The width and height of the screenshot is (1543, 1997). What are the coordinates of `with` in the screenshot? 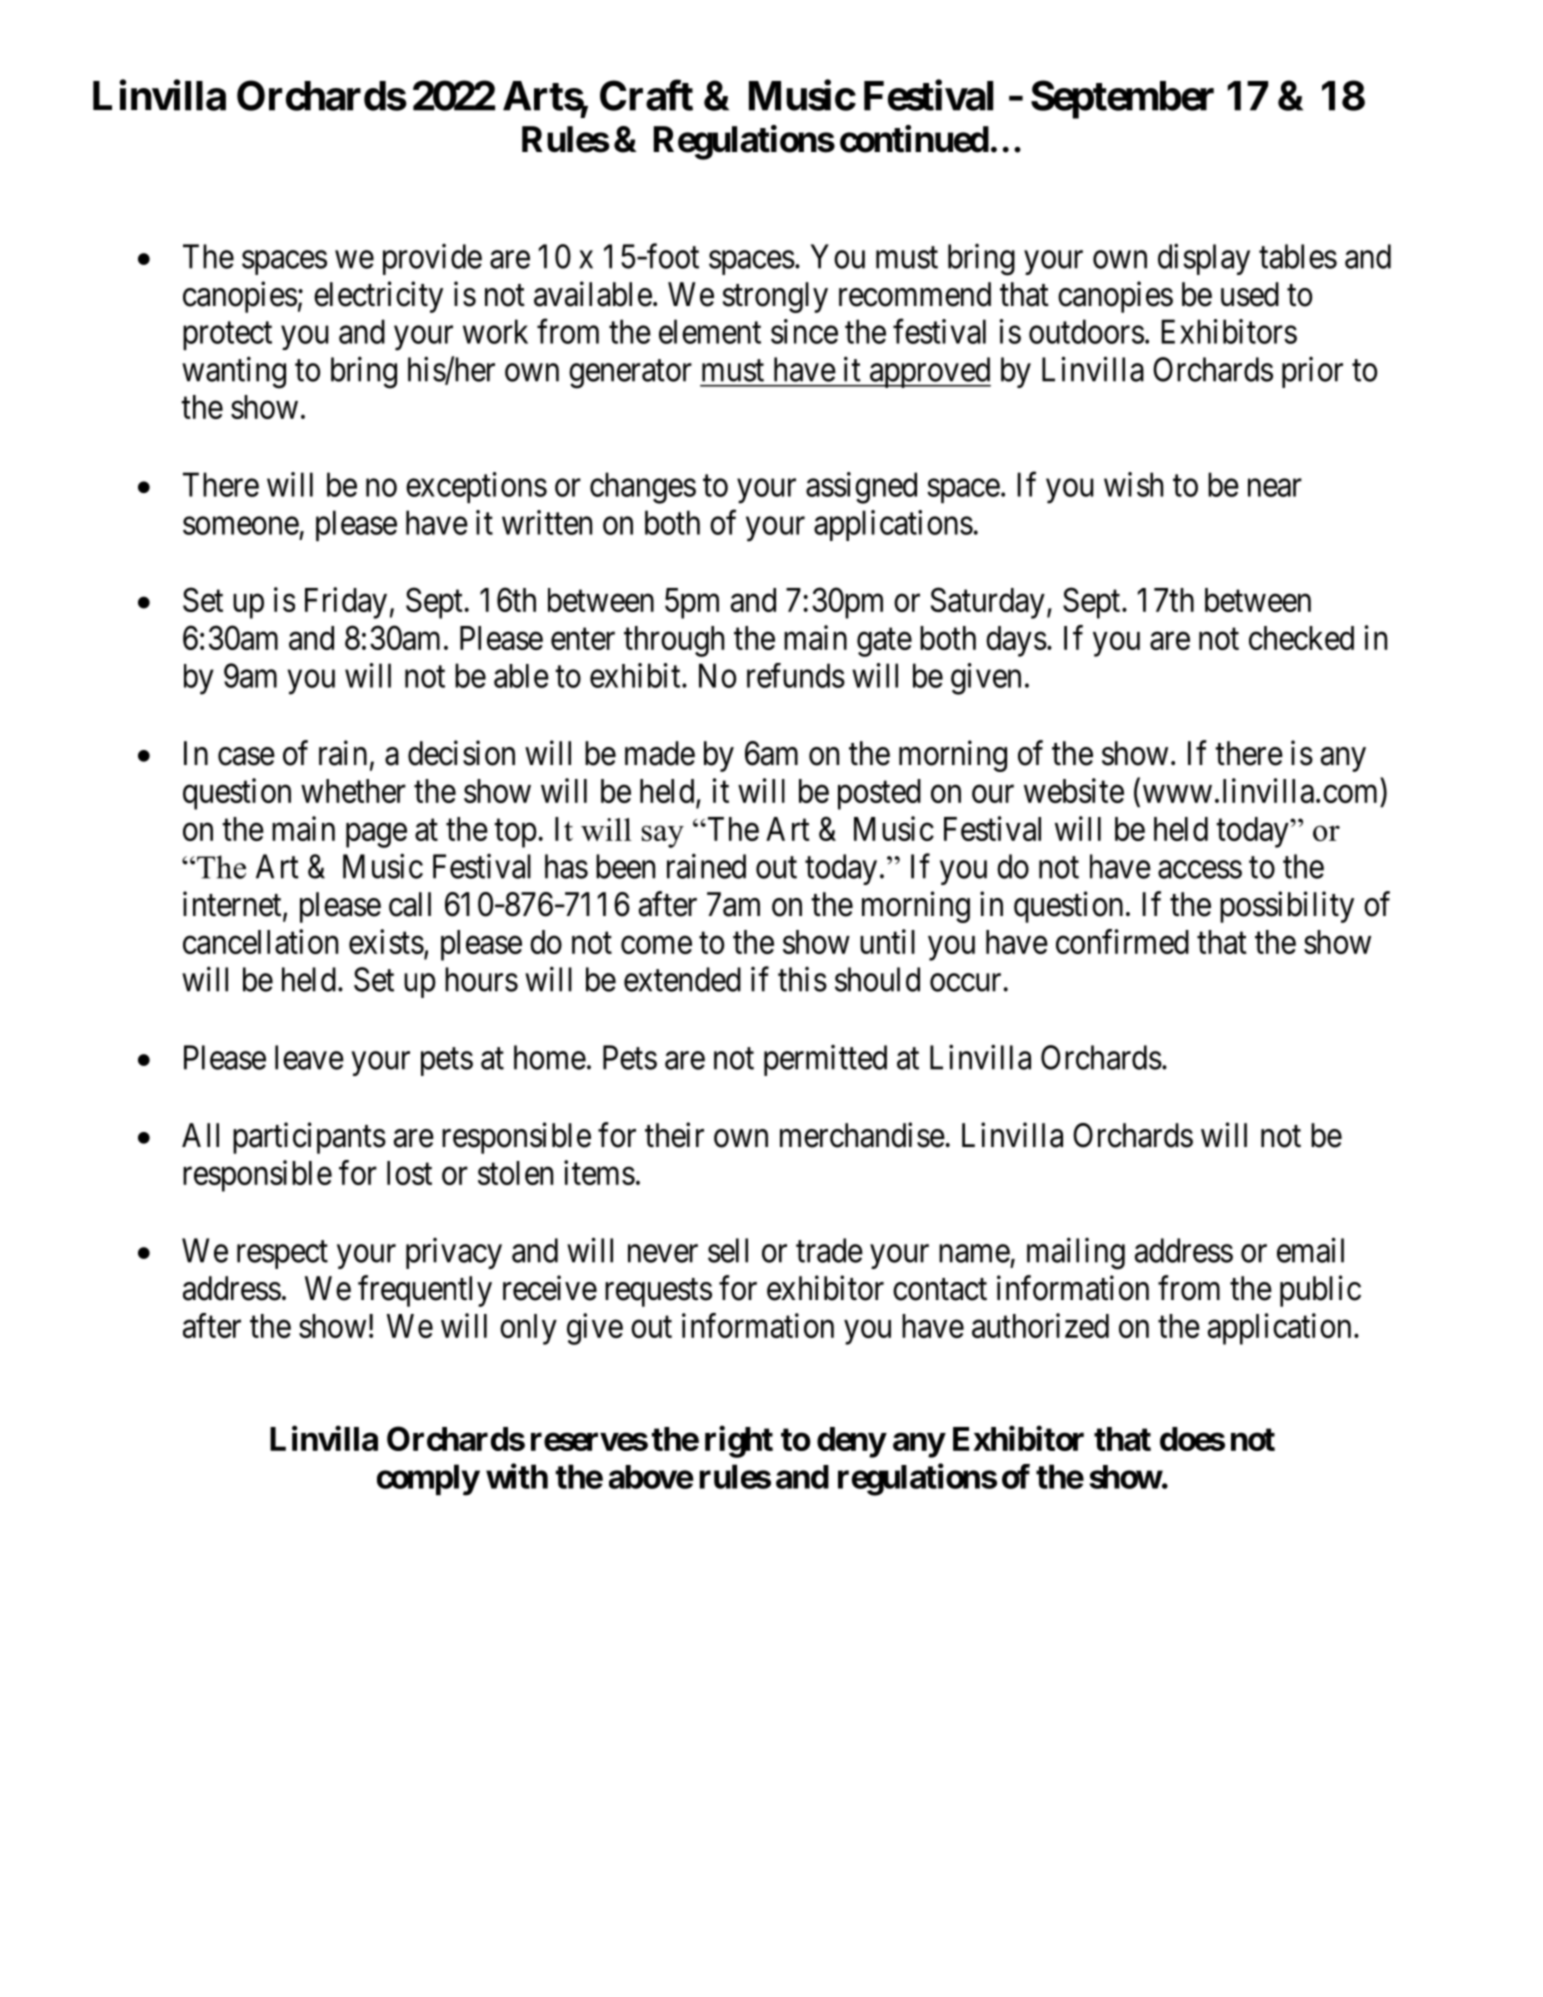 It's located at (517, 1476).
